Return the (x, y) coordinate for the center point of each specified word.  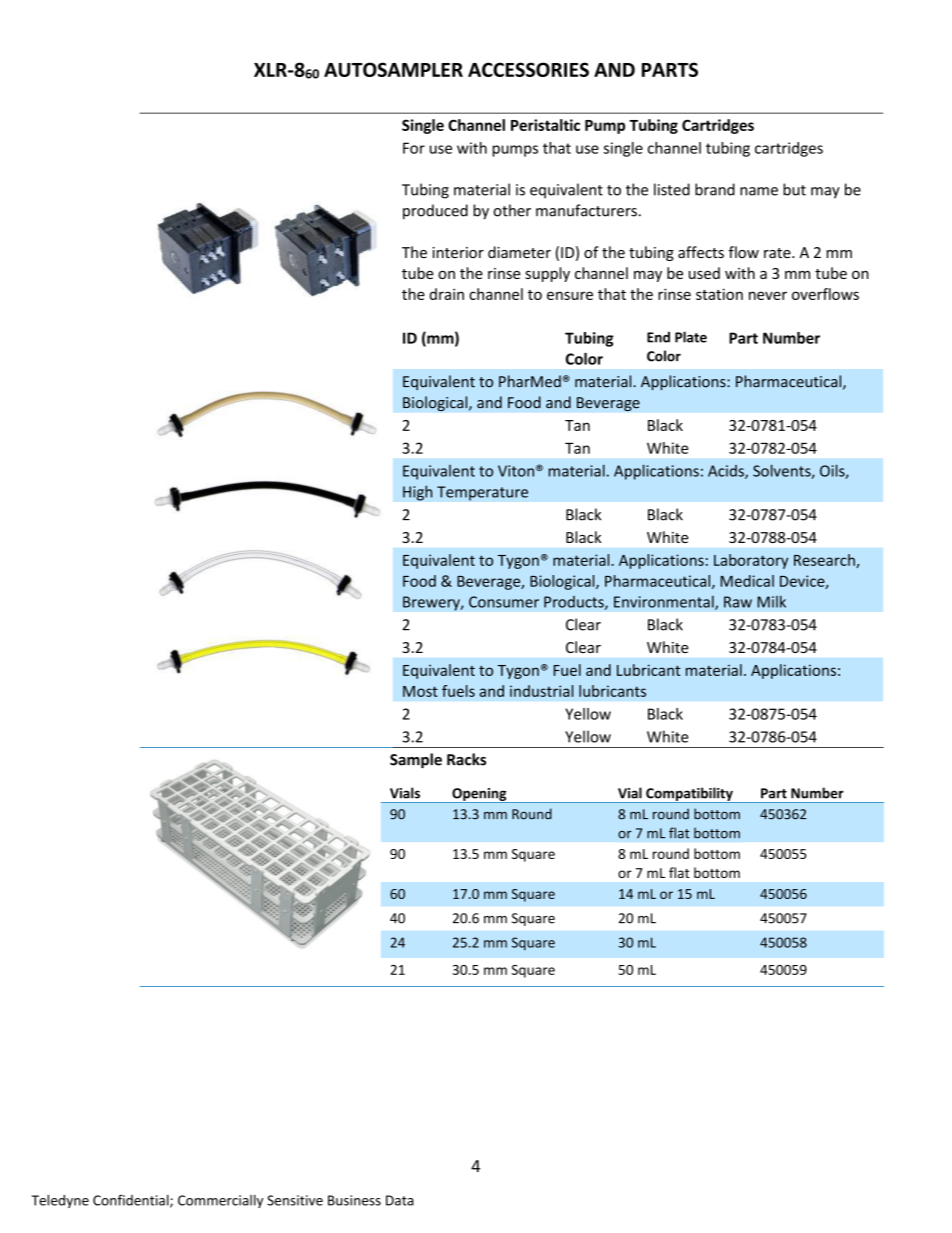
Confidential (132, 1201)
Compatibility (689, 795)
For (414, 148)
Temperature (482, 493)
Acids (727, 472)
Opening (479, 795)
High (418, 493)
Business (354, 1200)
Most (420, 691)
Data (400, 1200)
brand (715, 189)
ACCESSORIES (528, 69)
